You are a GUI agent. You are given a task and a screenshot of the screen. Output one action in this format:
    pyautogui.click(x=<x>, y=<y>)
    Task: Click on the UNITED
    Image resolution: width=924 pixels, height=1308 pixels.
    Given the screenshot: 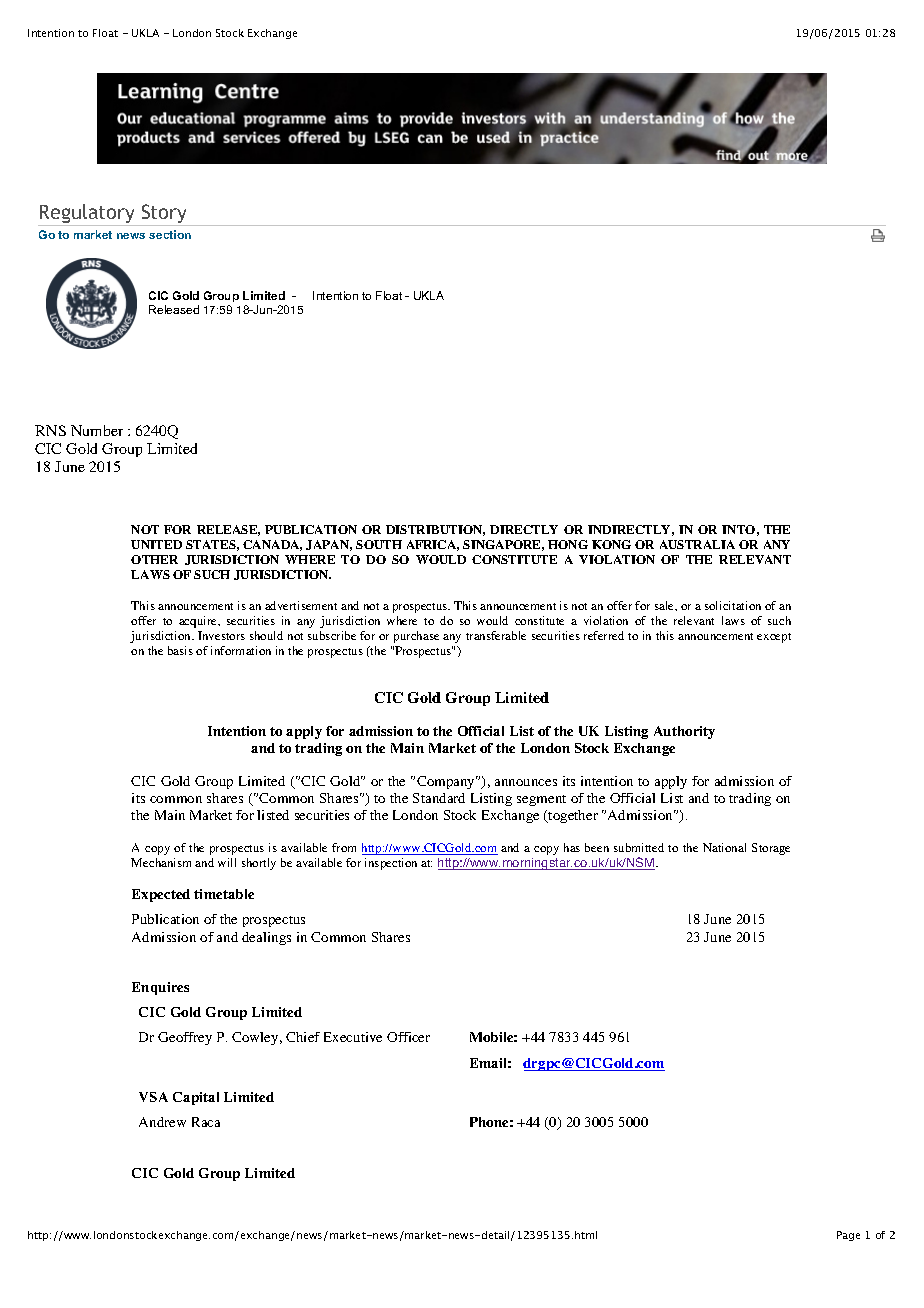 What is the action you would take?
    pyautogui.click(x=156, y=544)
